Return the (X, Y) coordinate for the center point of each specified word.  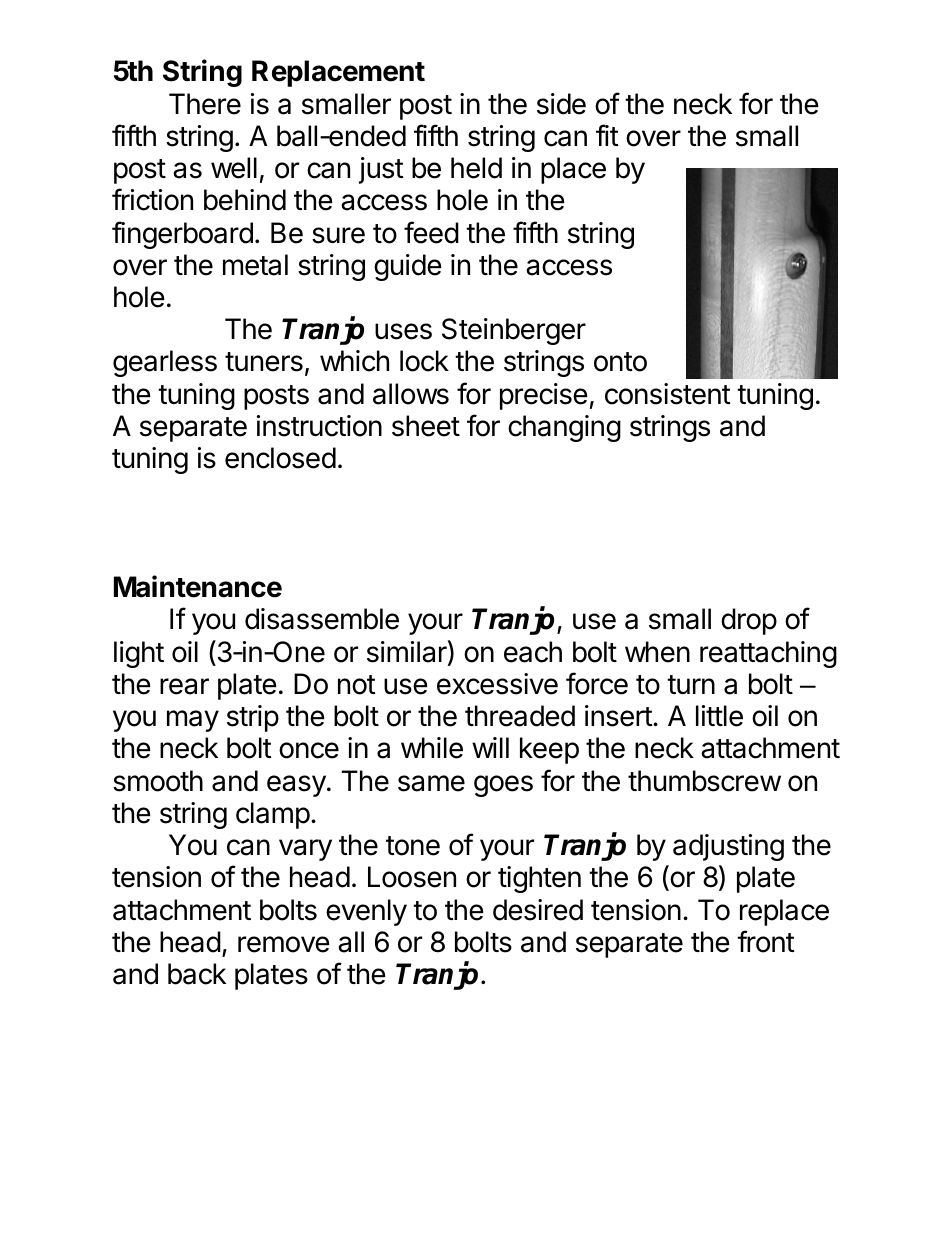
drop (749, 621)
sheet (426, 426)
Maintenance (198, 586)
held (476, 168)
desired (538, 910)
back (197, 974)
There (205, 104)
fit (607, 135)
